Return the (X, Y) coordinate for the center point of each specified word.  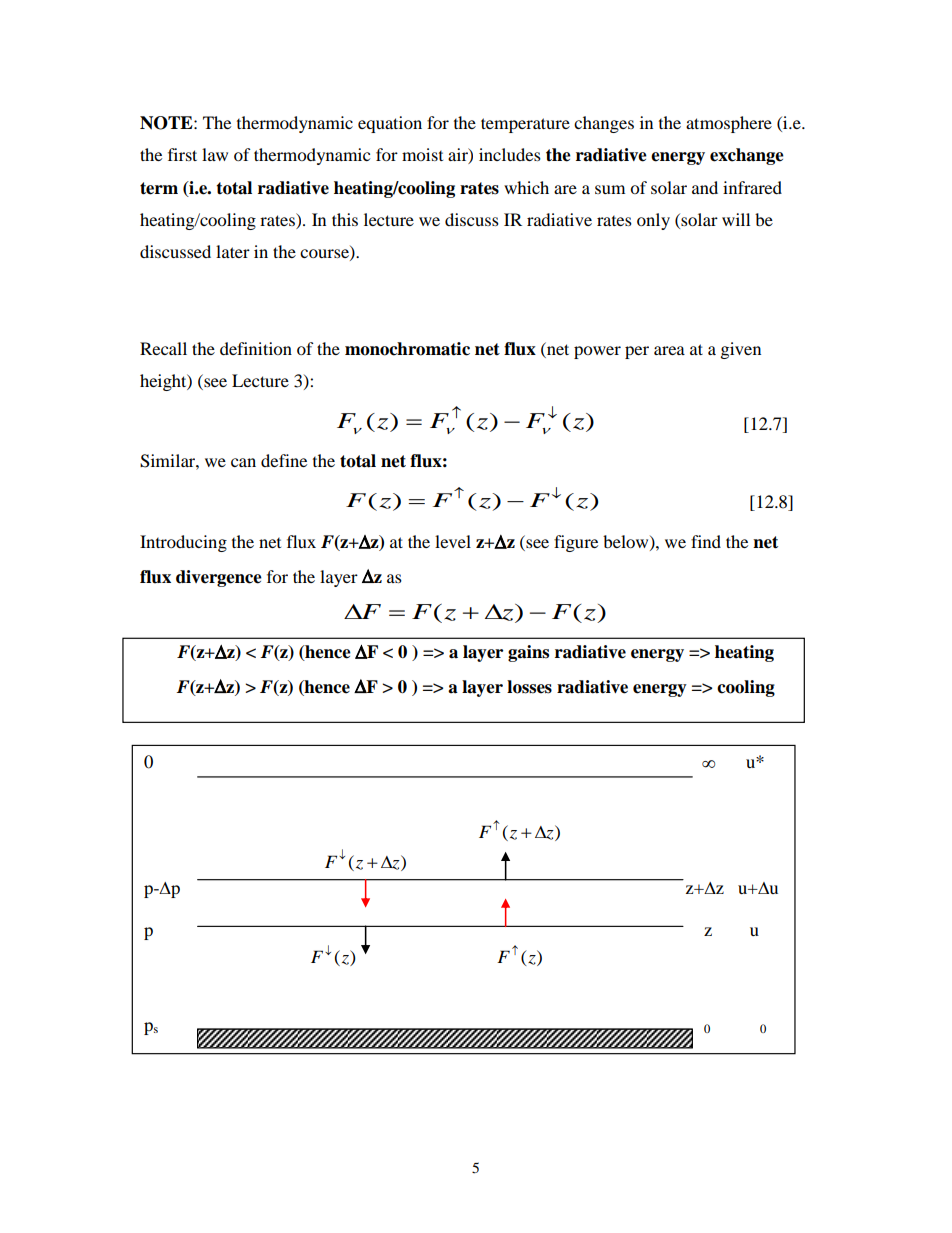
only (653, 221)
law (215, 154)
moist (422, 154)
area (669, 350)
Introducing (183, 543)
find (706, 541)
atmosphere (729, 124)
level (453, 541)
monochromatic (407, 349)
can (243, 462)
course (325, 255)
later (233, 251)
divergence (219, 578)
